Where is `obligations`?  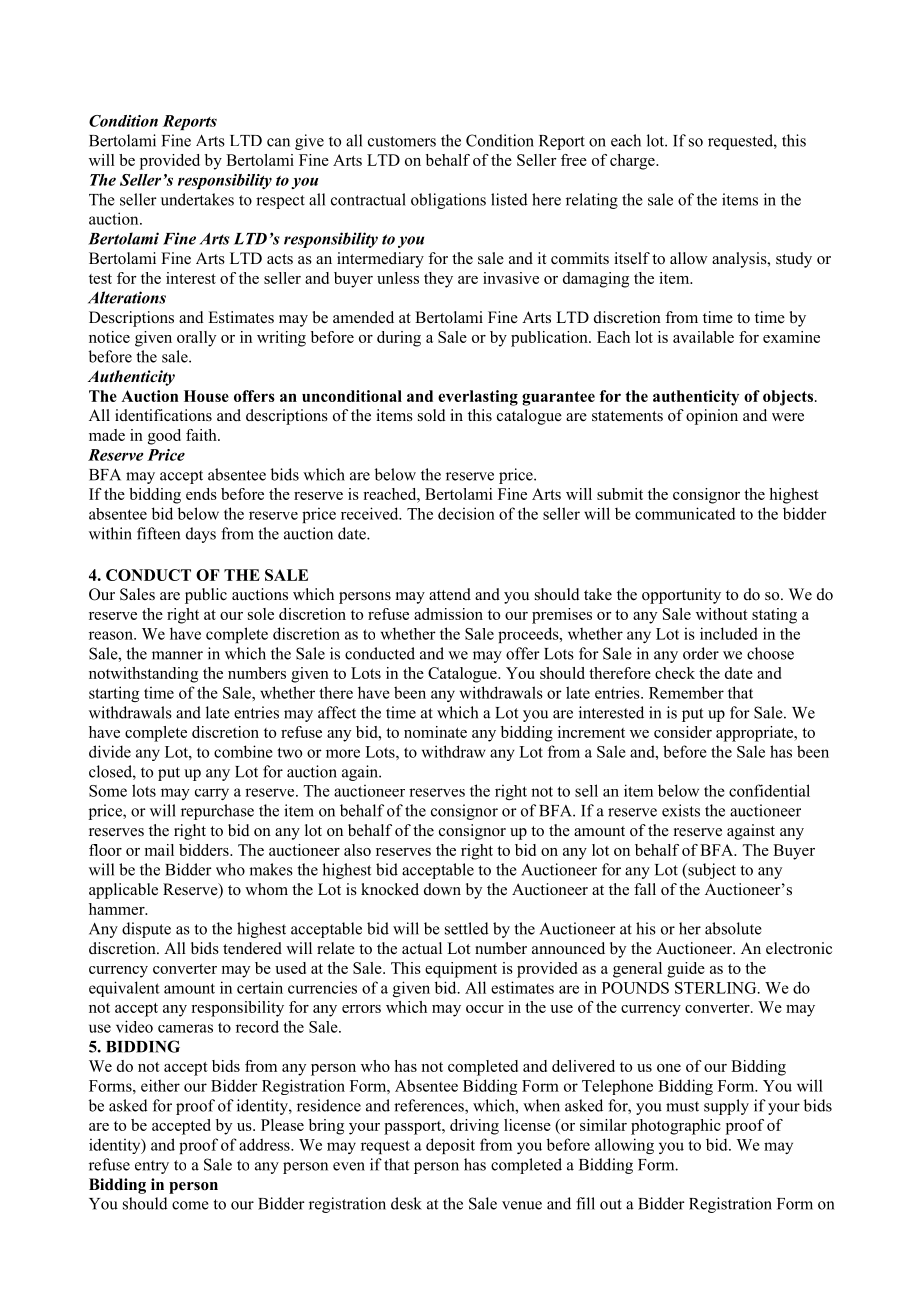
obligations is located at coordinates (448, 201).
